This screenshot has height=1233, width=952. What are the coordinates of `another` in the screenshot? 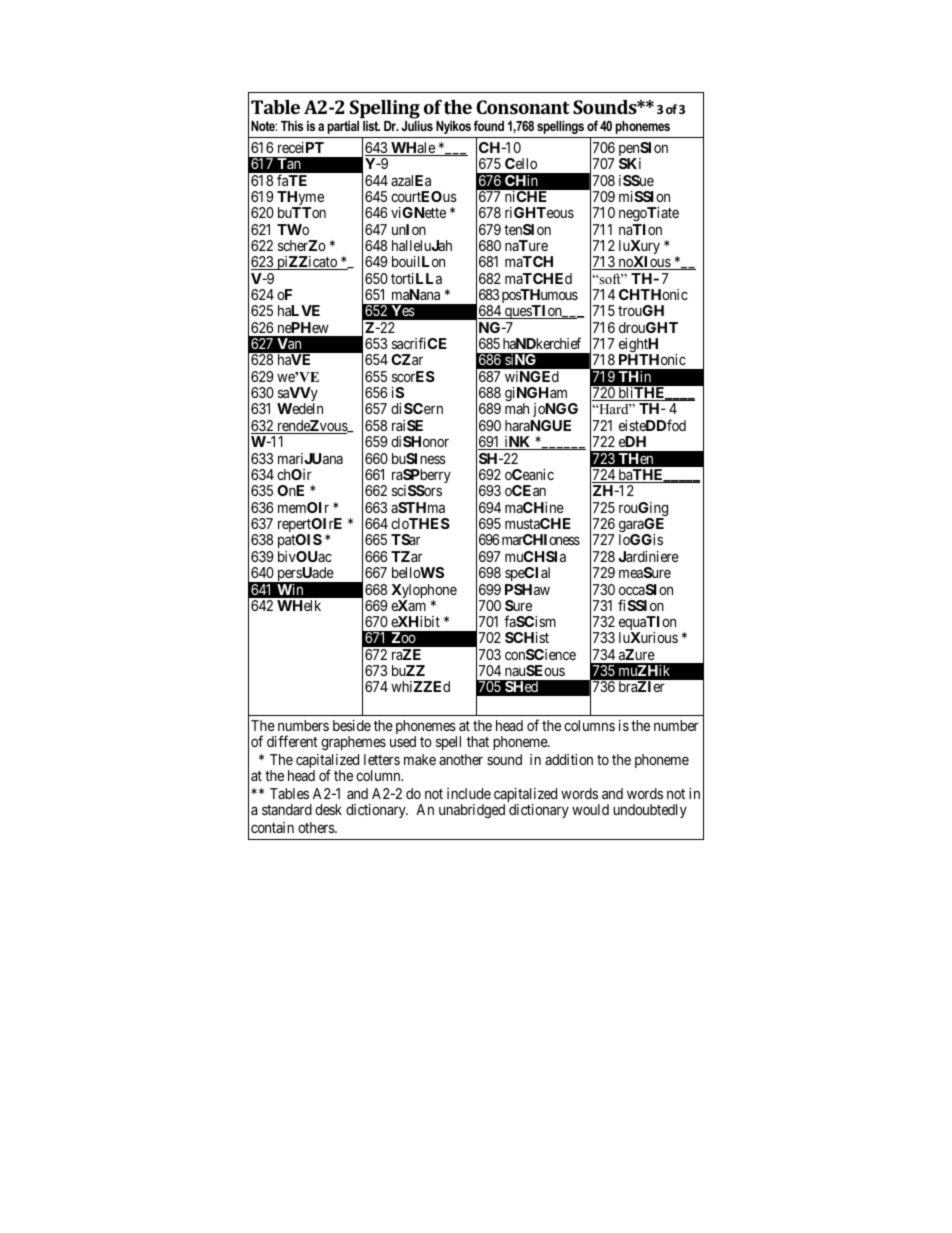 It's located at (461, 759).
